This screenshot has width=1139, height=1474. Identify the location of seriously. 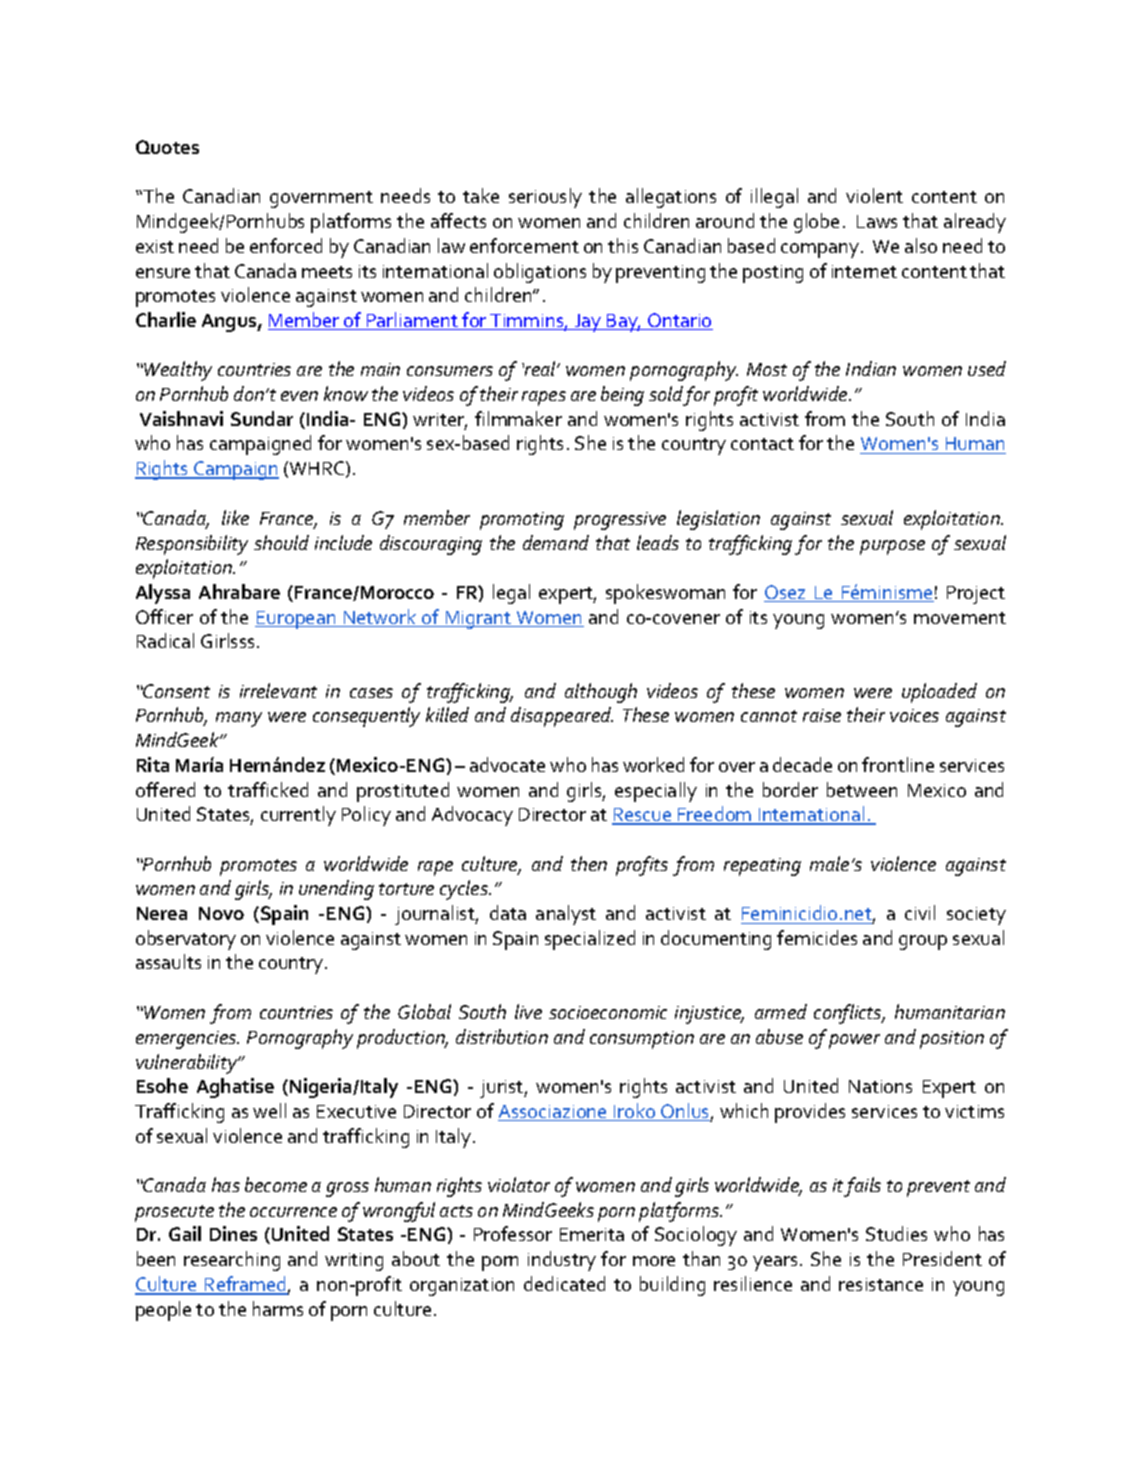
(545, 198).
